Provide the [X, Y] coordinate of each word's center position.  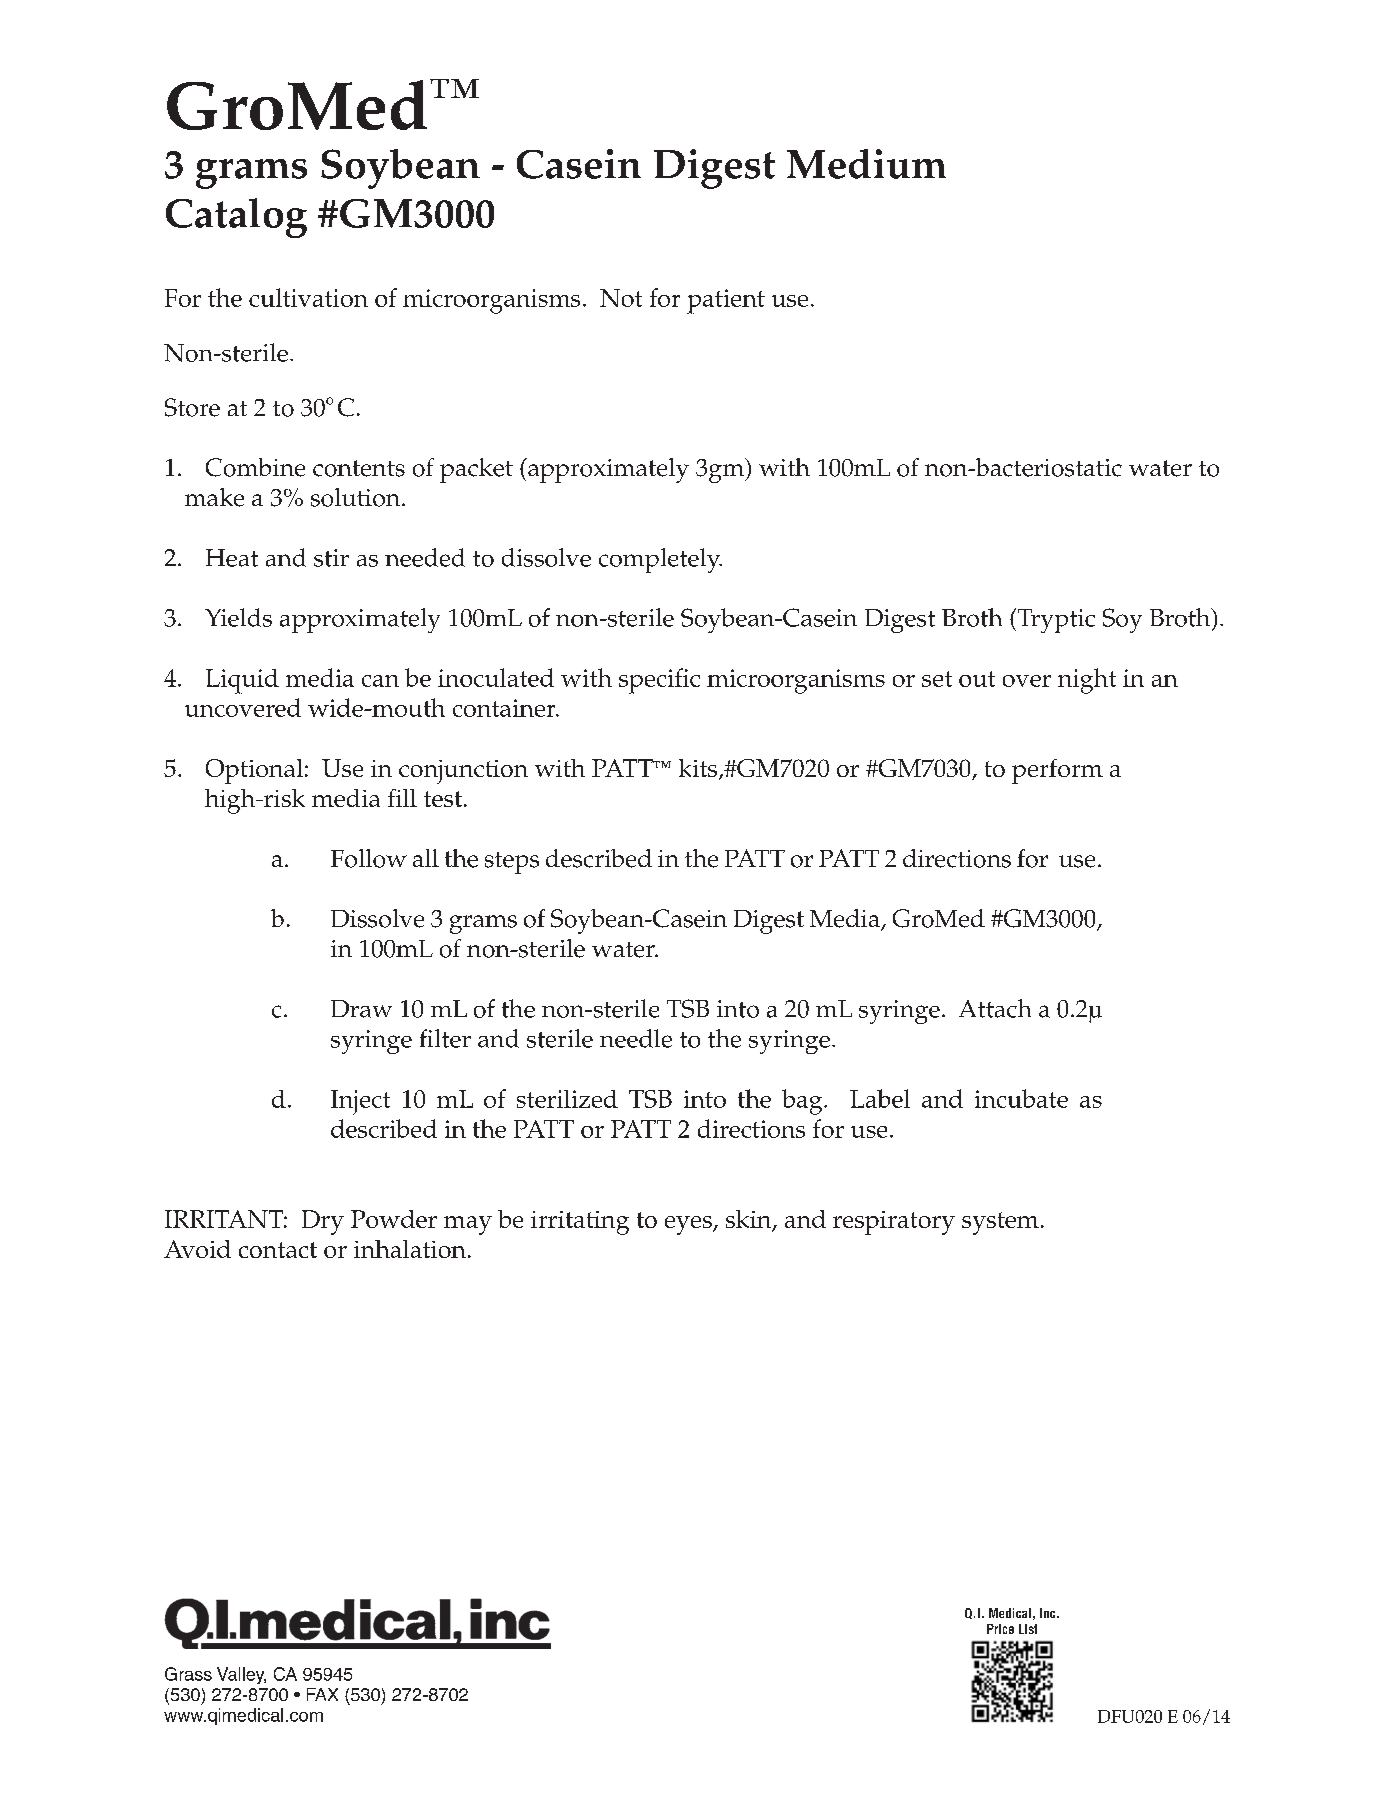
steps [512, 863]
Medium [866, 164]
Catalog [236, 218]
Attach [995, 1008]
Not [621, 298]
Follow [369, 858]
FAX [322, 1694]
